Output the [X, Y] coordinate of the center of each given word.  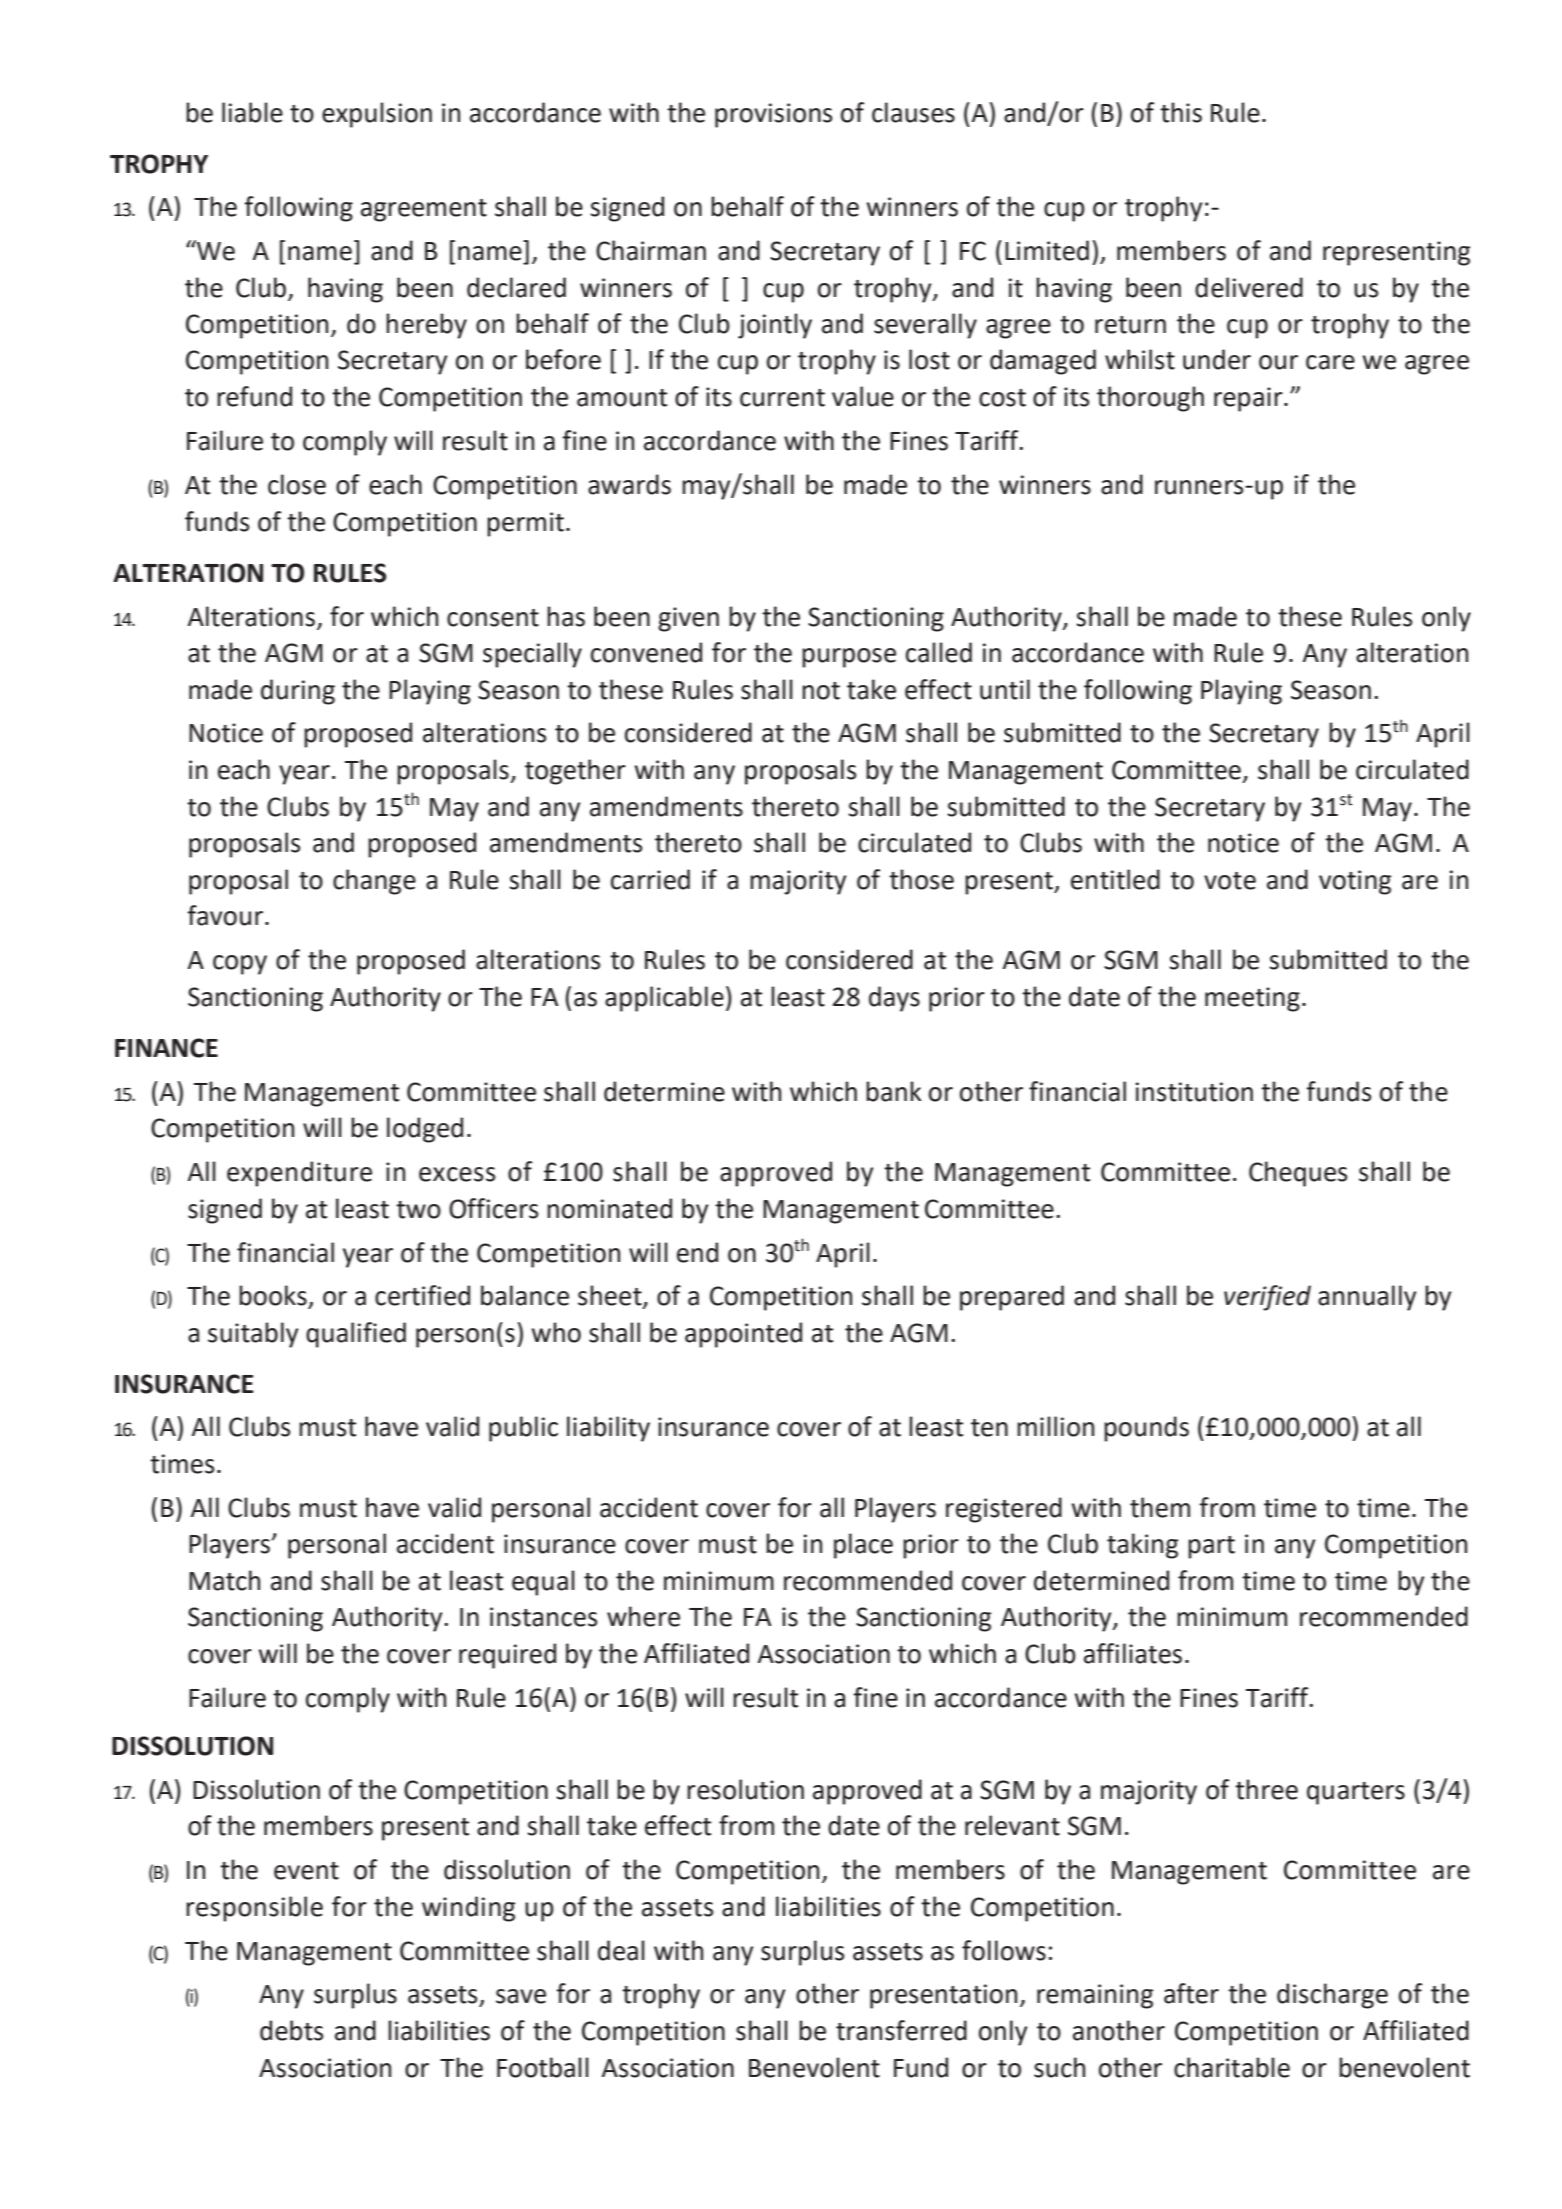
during [298, 692]
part [1211, 1547]
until [1005, 689]
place [863, 1546]
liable [252, 112]
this [1181, 112]
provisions [773, 115]
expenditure [299, 1174]
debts [291, 2030]
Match [224, 1580]
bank [894, 1091]
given [688, 619]
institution [1194, 1092]
